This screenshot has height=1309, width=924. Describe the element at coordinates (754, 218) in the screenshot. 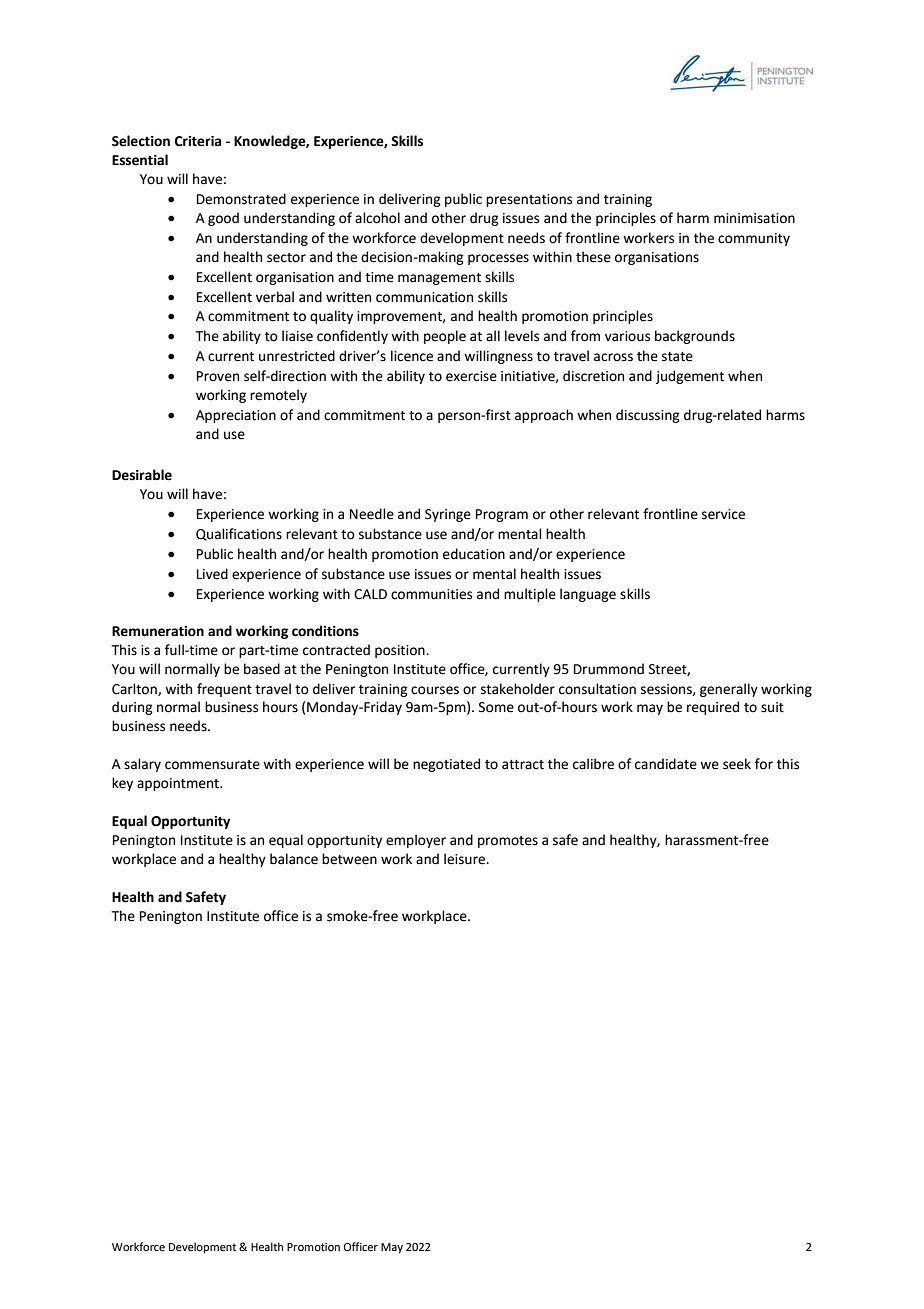

I see `minimisation` at that location.
